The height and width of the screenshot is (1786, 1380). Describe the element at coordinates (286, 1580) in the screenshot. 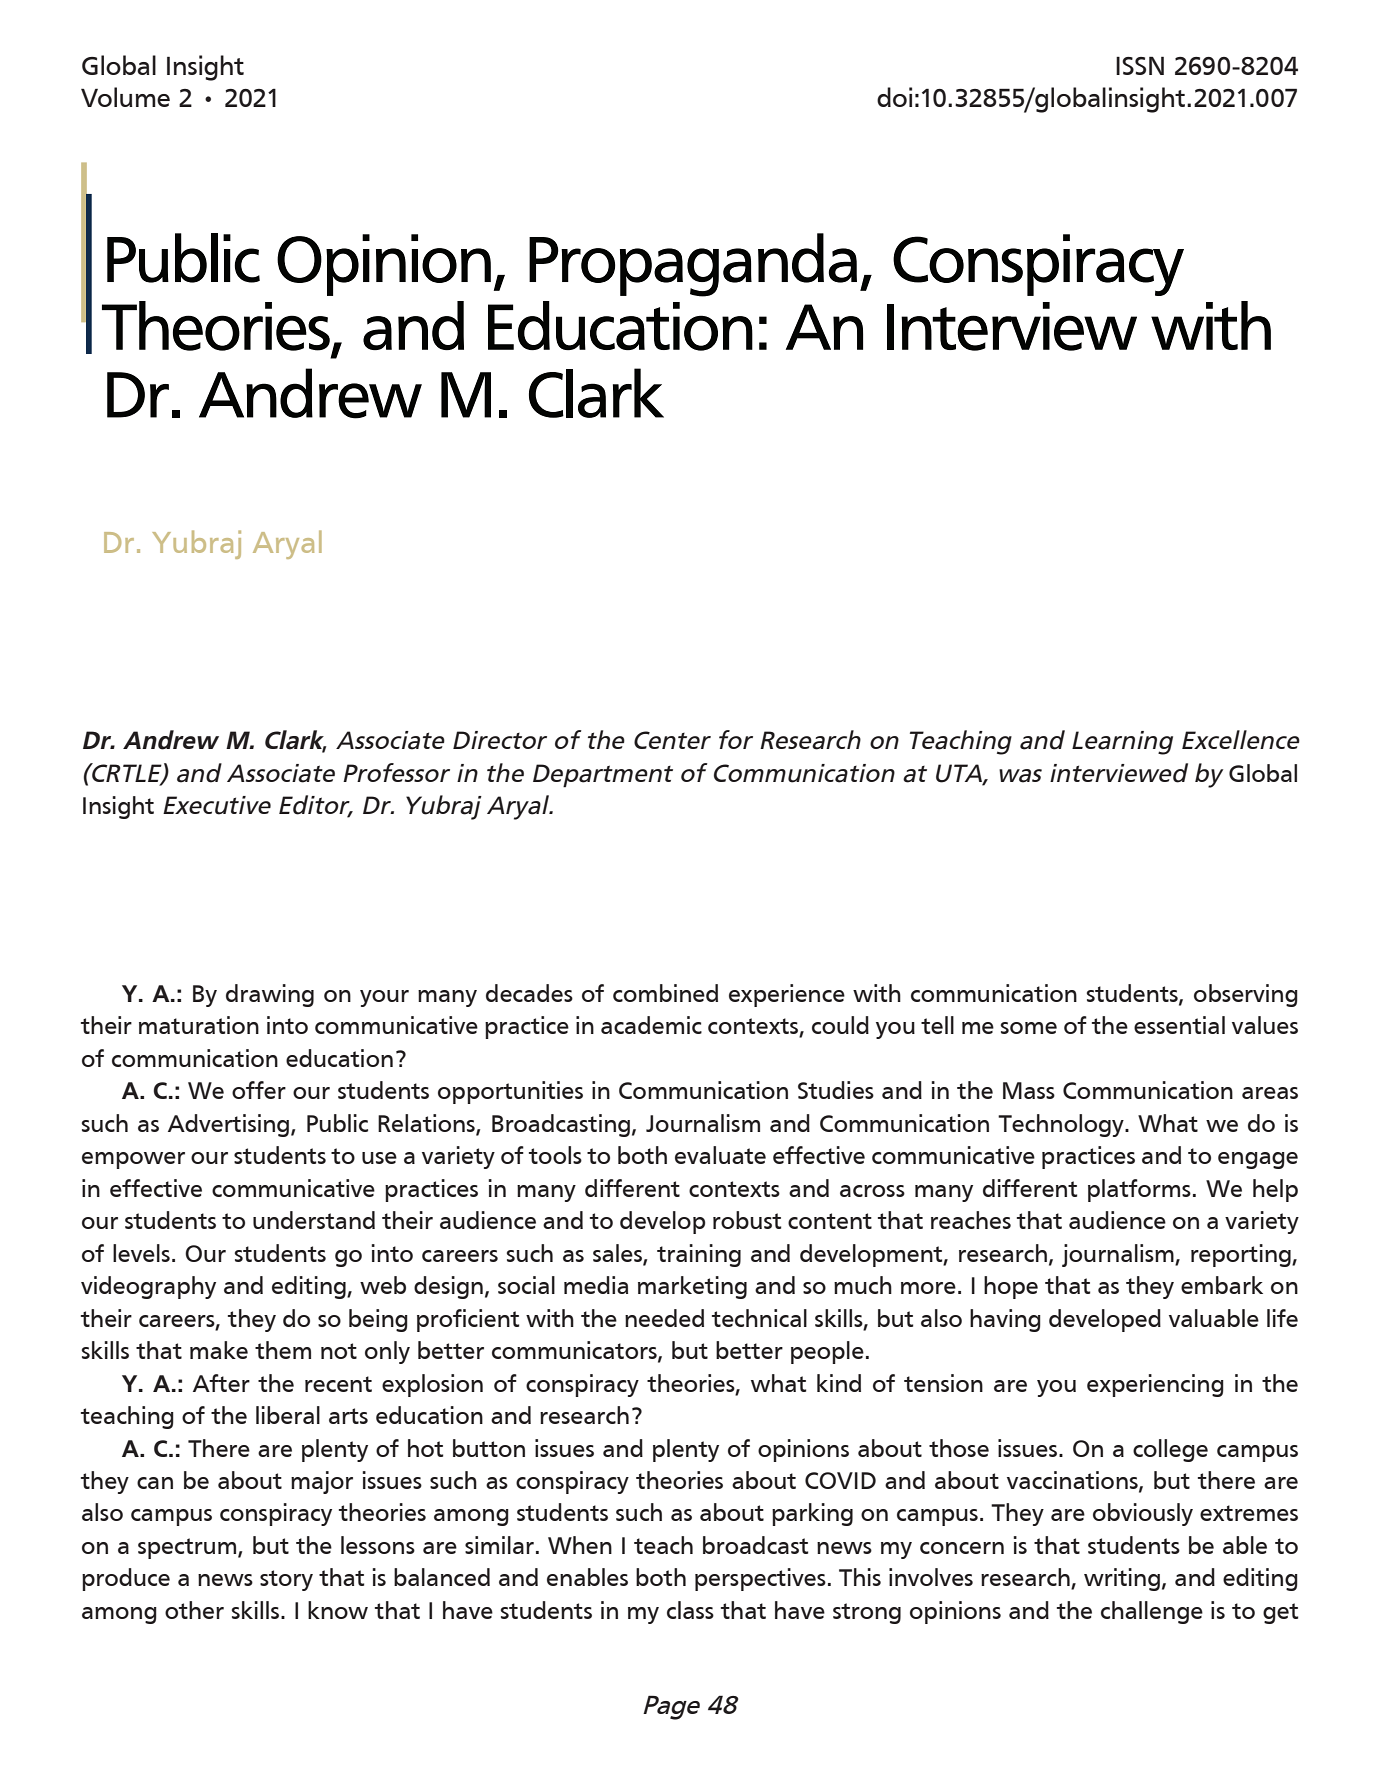

I see `story` at that location.
